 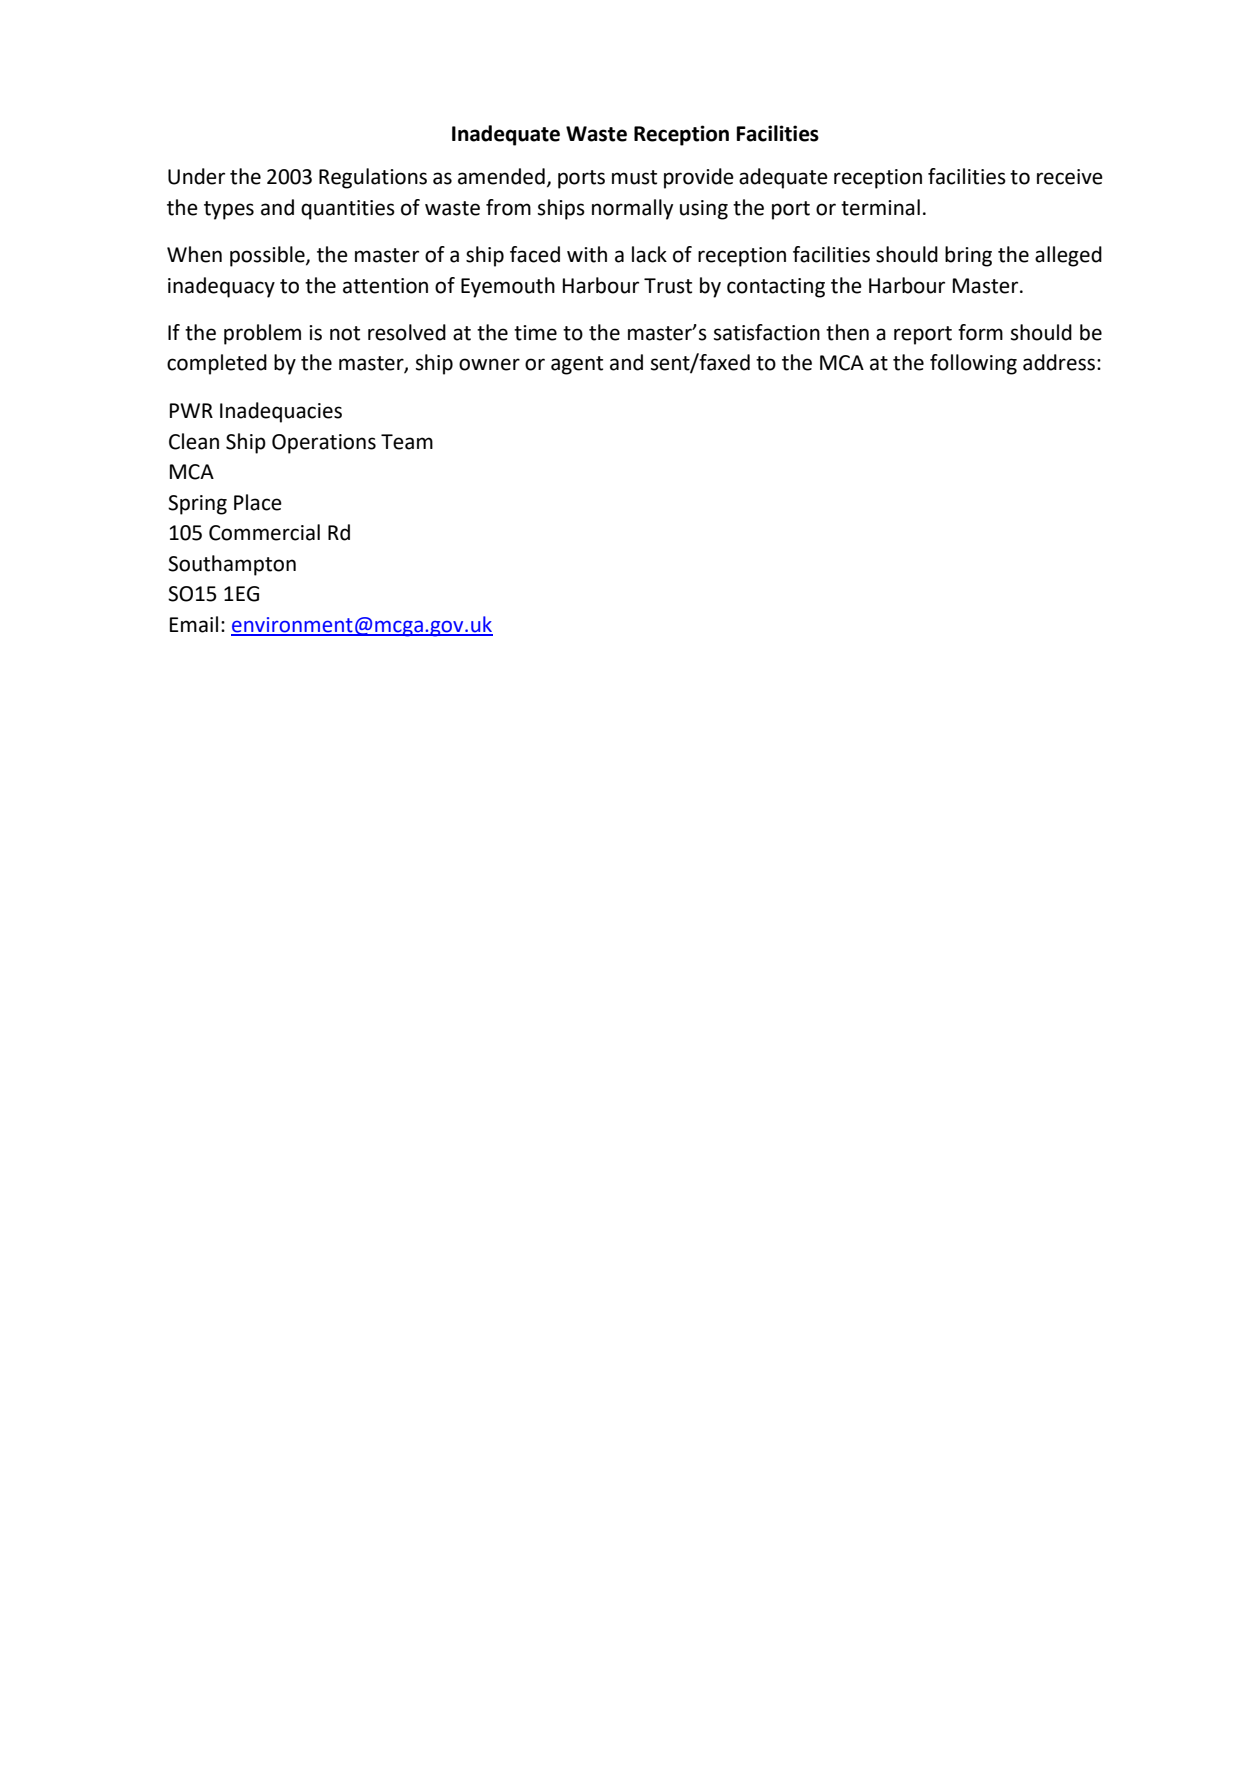 I want to click on Regulations, so click(x=373, y=178).
